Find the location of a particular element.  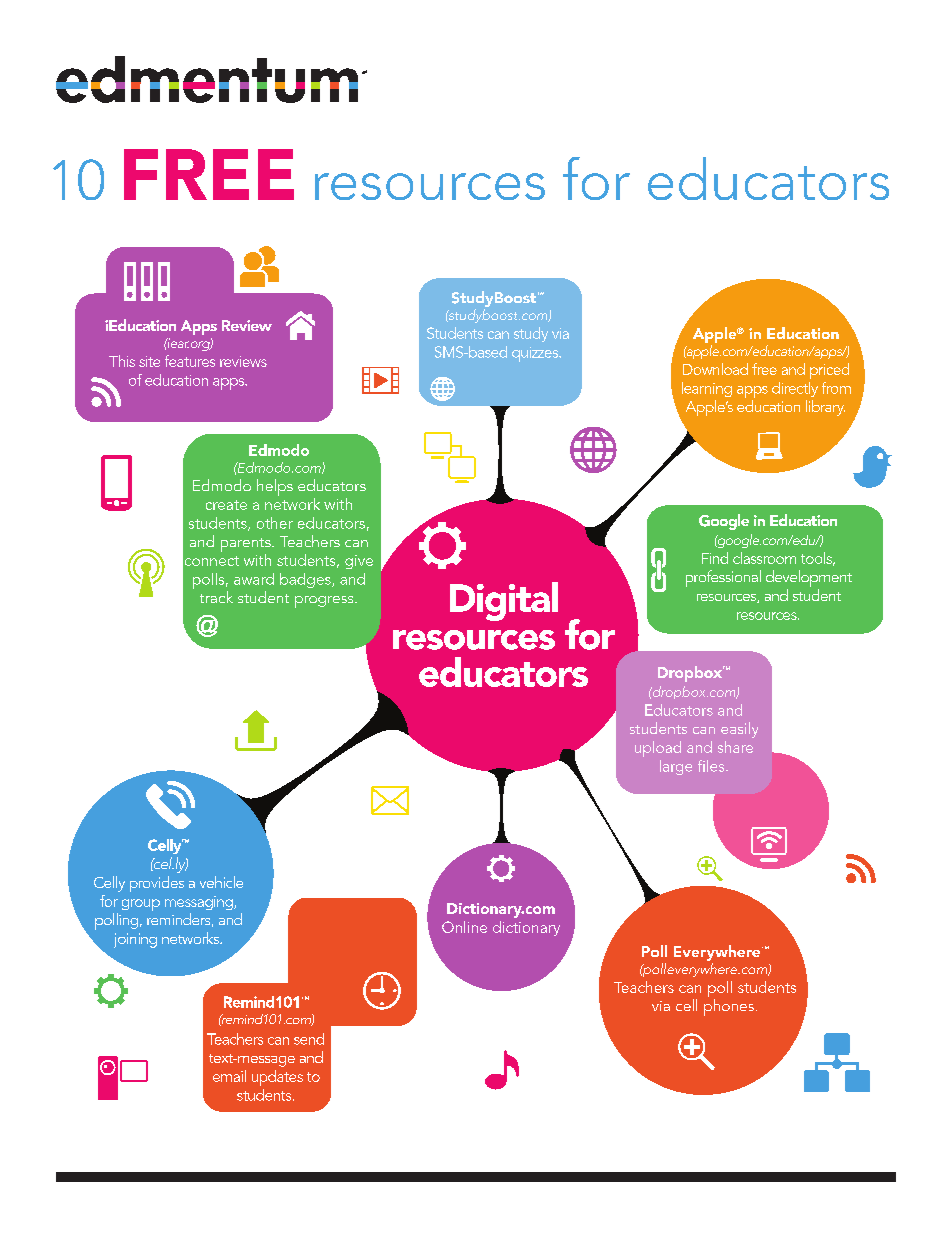

features is located at coordinates (190, 361).
